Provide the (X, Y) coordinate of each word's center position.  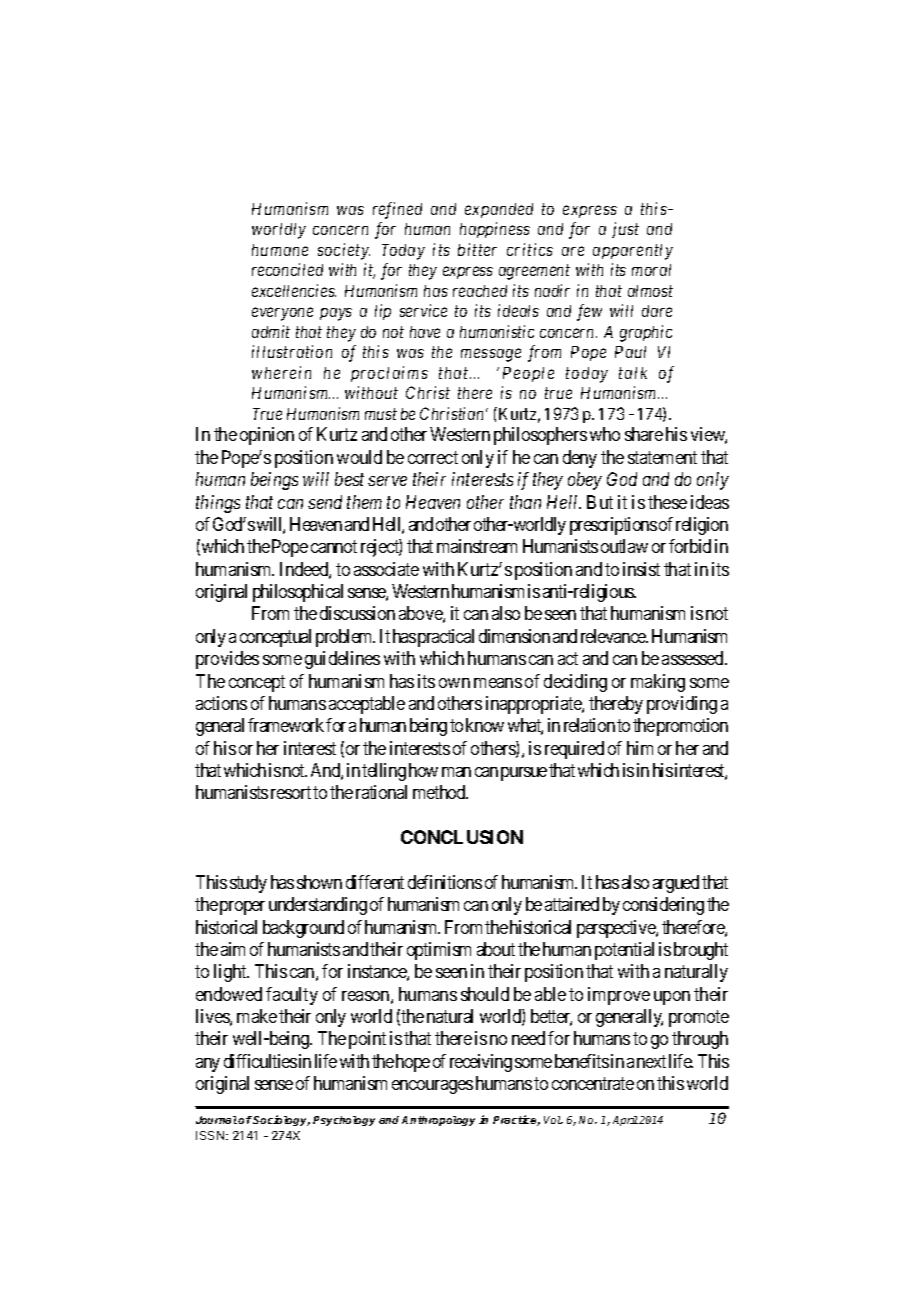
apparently (633, 252)
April (625, 1121)
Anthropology (438, 1121)
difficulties (260, 1061)
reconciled (287, 269)
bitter (477, 249)
